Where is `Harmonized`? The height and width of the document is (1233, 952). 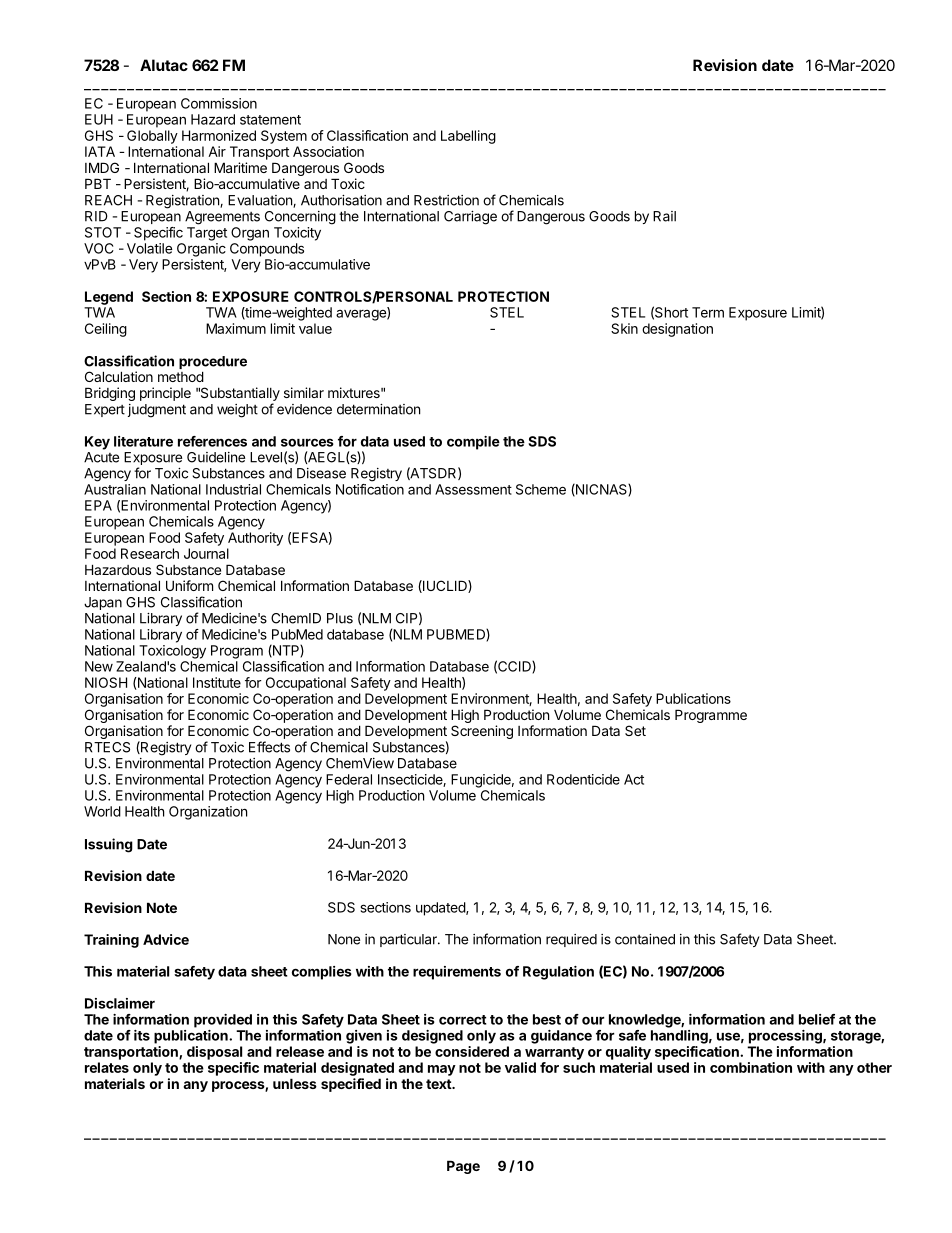 Harmonized is located at coordinates (219, 135).
